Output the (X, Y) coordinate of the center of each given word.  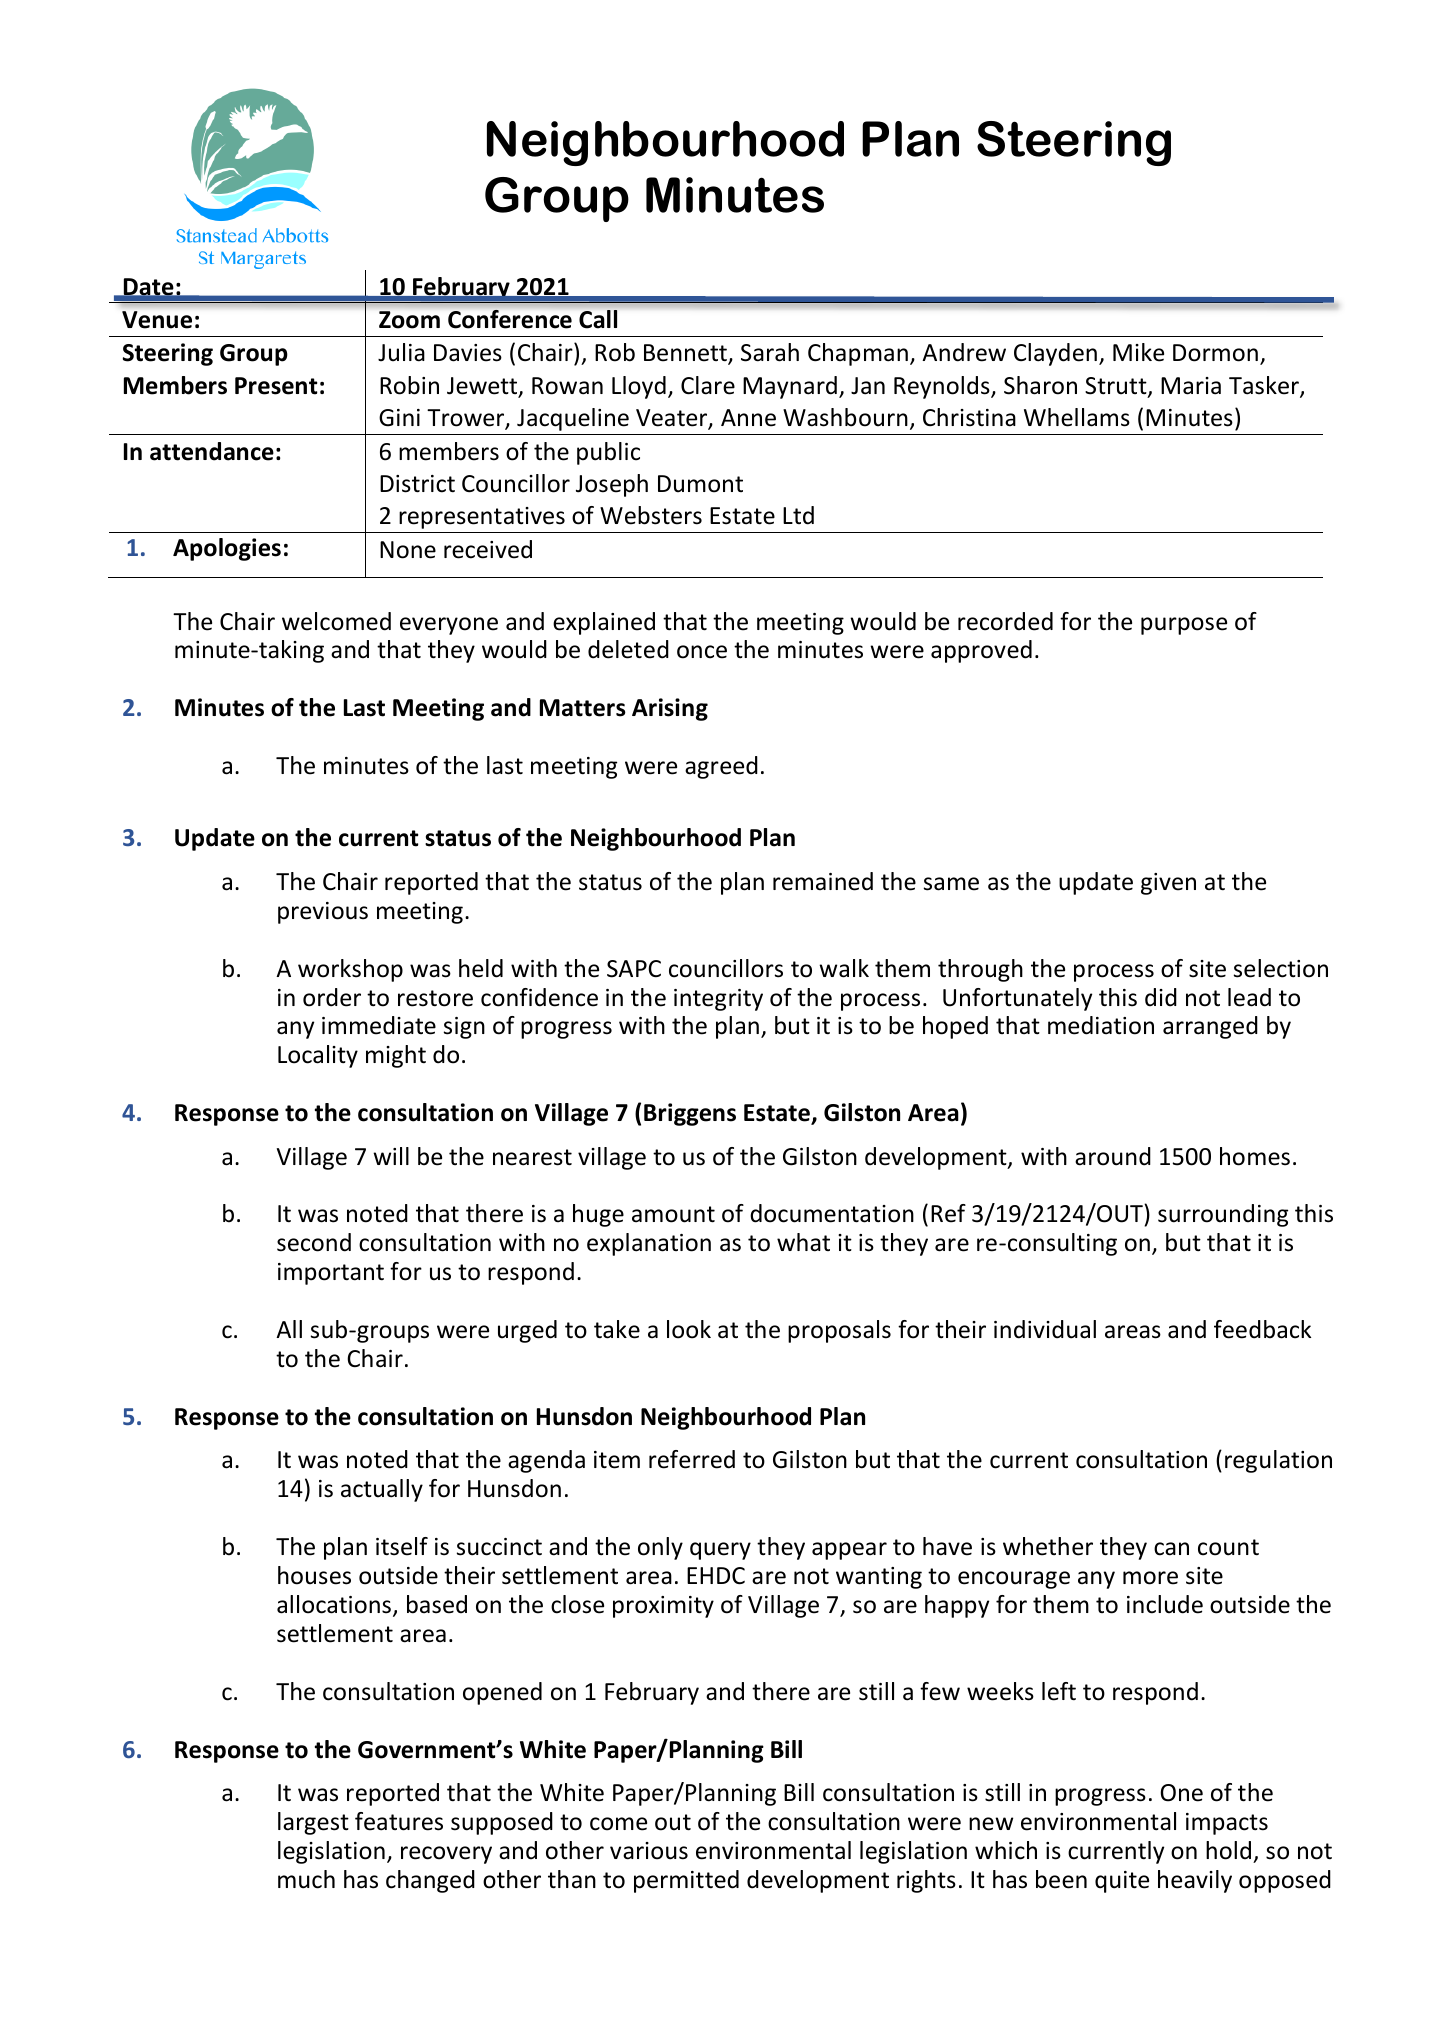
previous (323, 913)
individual (1045, 1329)
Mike (1138, 352)
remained (823, 881)
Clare (708, 385)
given (1168, 884)
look (689, 1329)
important (331, 1274)
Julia (401, 352)
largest (313, 1823)
